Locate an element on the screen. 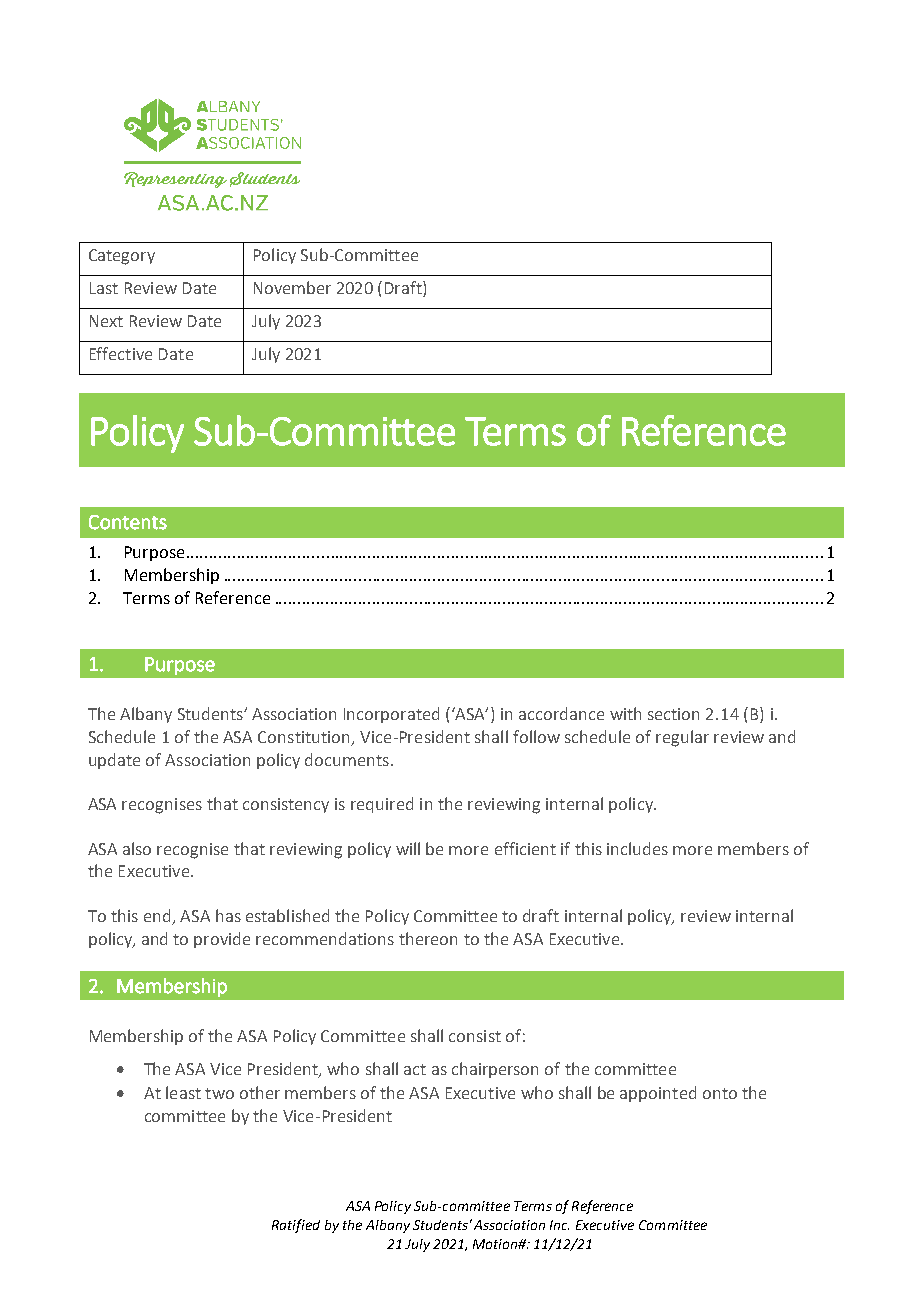 The width and height of the screenshot is (924, 1308). Category is located at coordinates (122, 257).
